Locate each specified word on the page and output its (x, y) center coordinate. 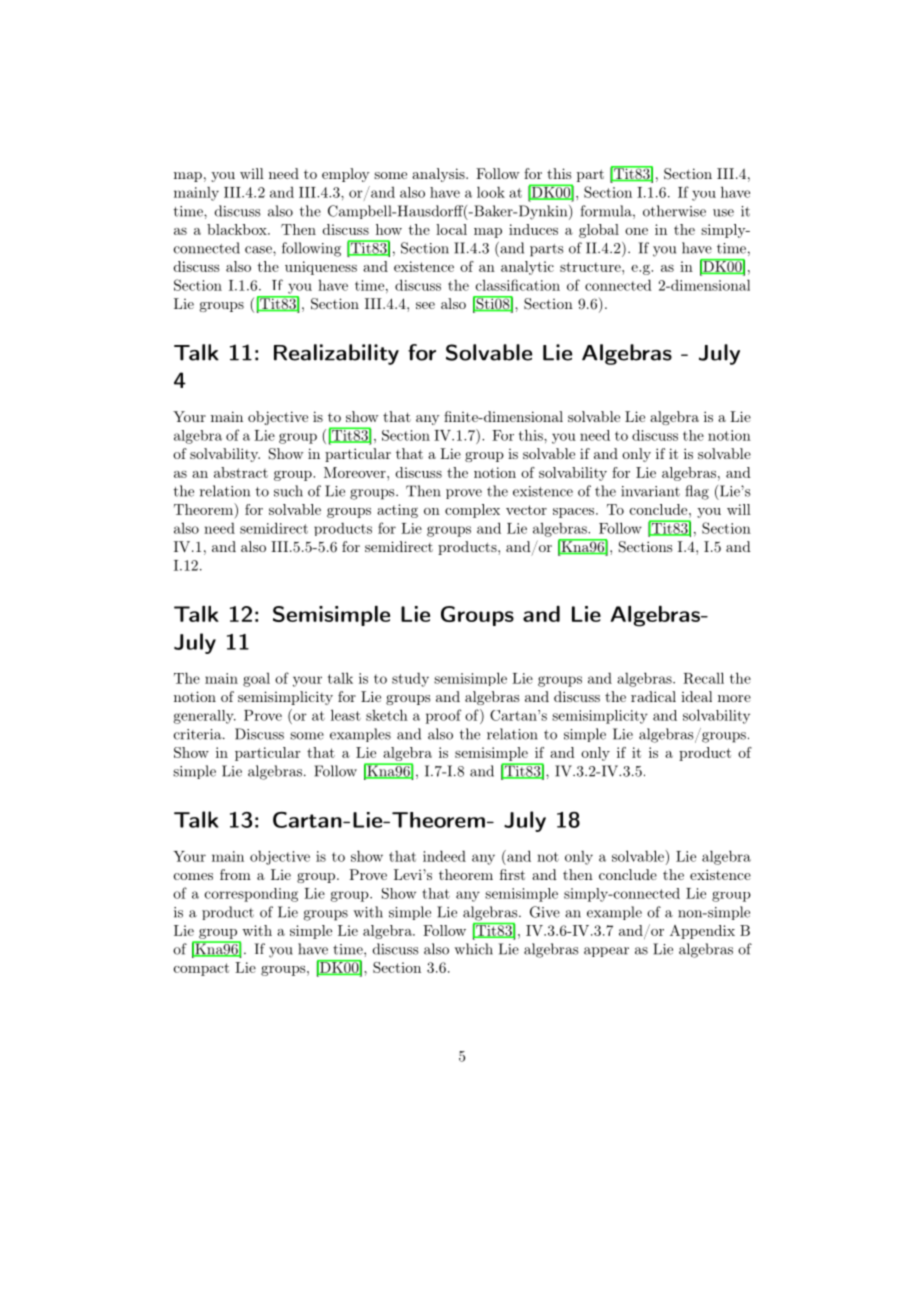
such (288, 491)
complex (472, 511)
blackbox (238, 229)
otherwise (674, 211)
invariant (650, 491)
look (491, 192)
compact (201, 969)
